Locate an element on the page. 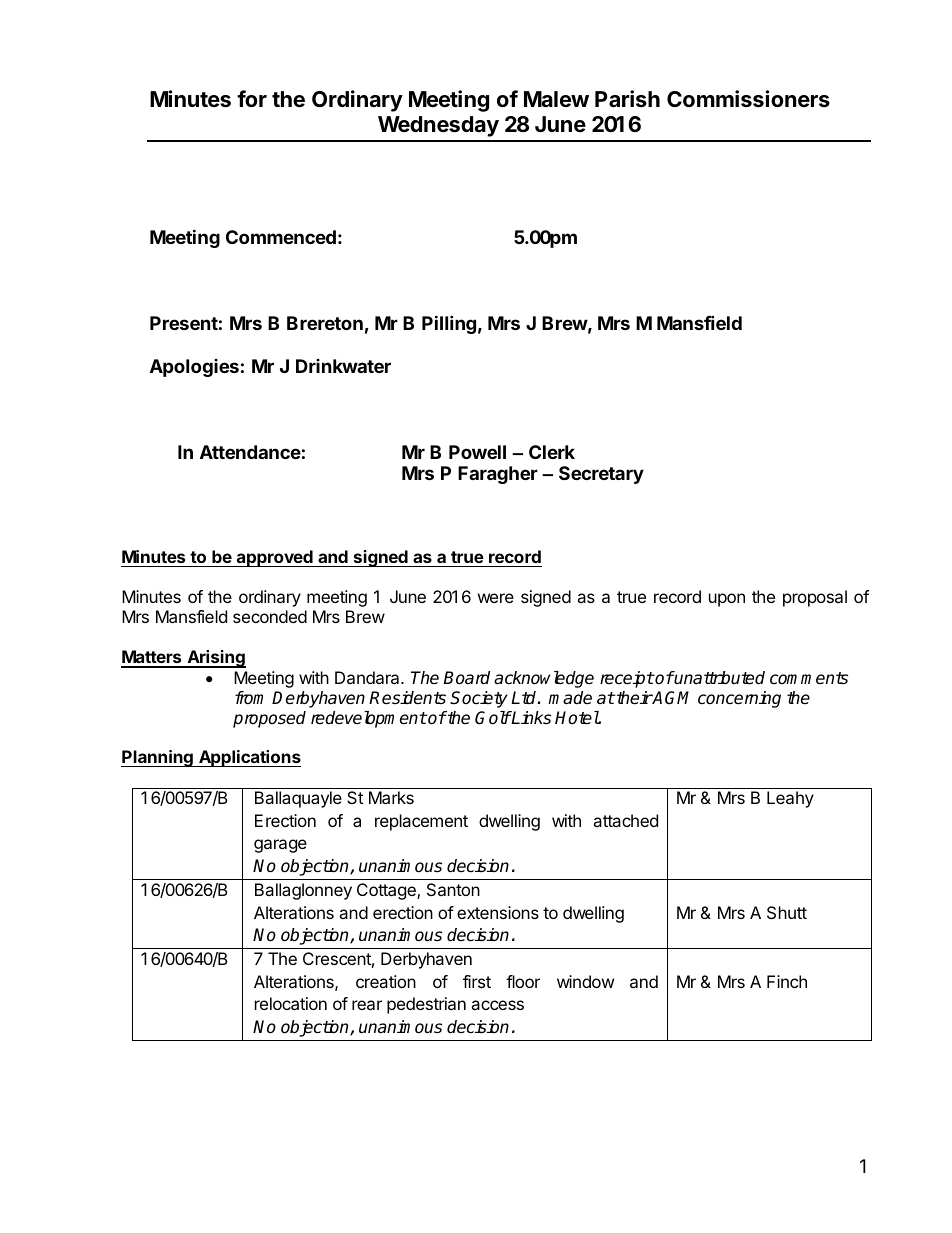 This page has width=952, height=1233. approved is located at coordinates (274, 558).
